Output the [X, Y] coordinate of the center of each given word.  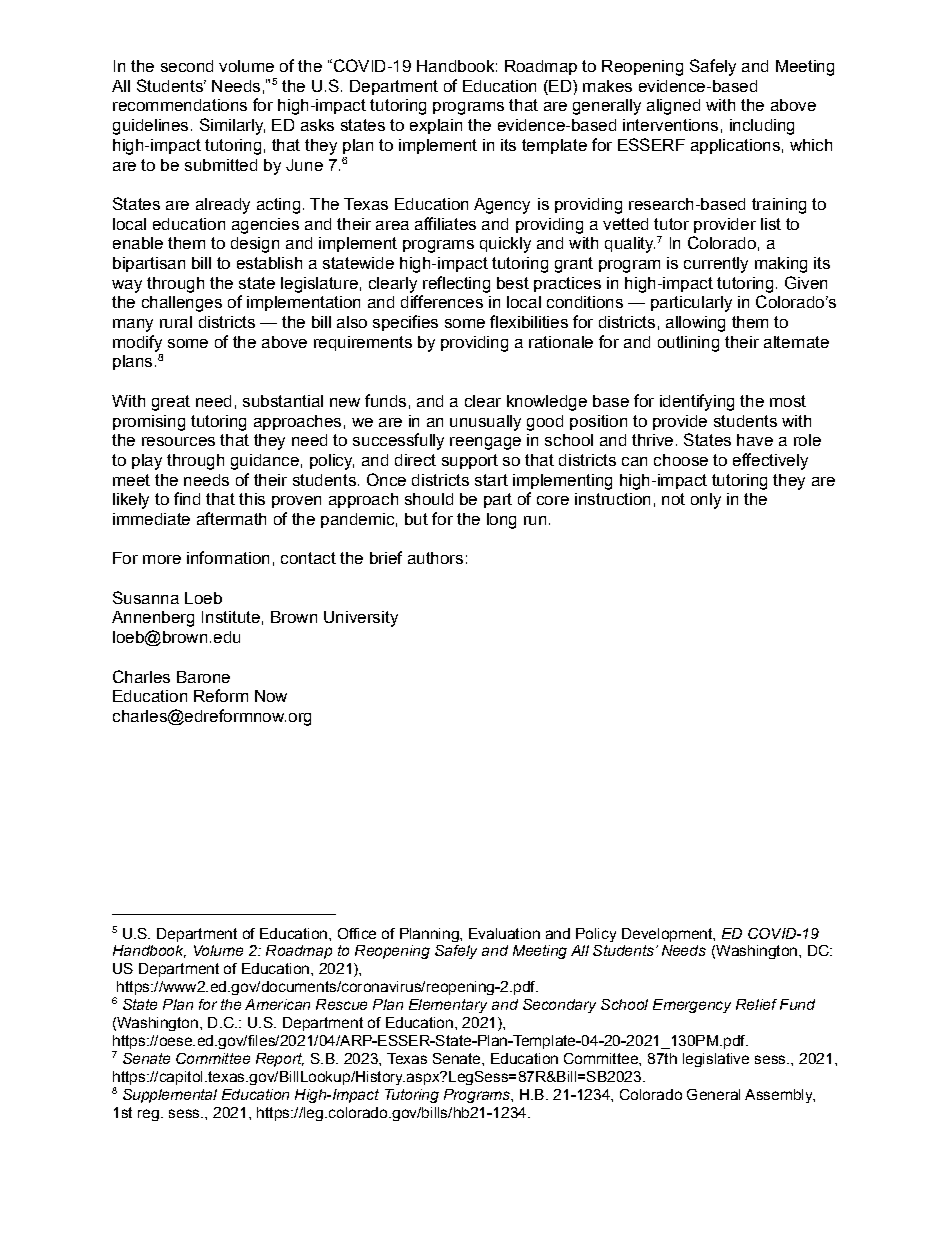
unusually [485, 423]
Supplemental [170, 1096]
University [361, 619]
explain [436, 126]
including [762, 127]
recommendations [180, 105]
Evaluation [504, 933]
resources [178, 441]
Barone [203, 677]
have [755, 440]
